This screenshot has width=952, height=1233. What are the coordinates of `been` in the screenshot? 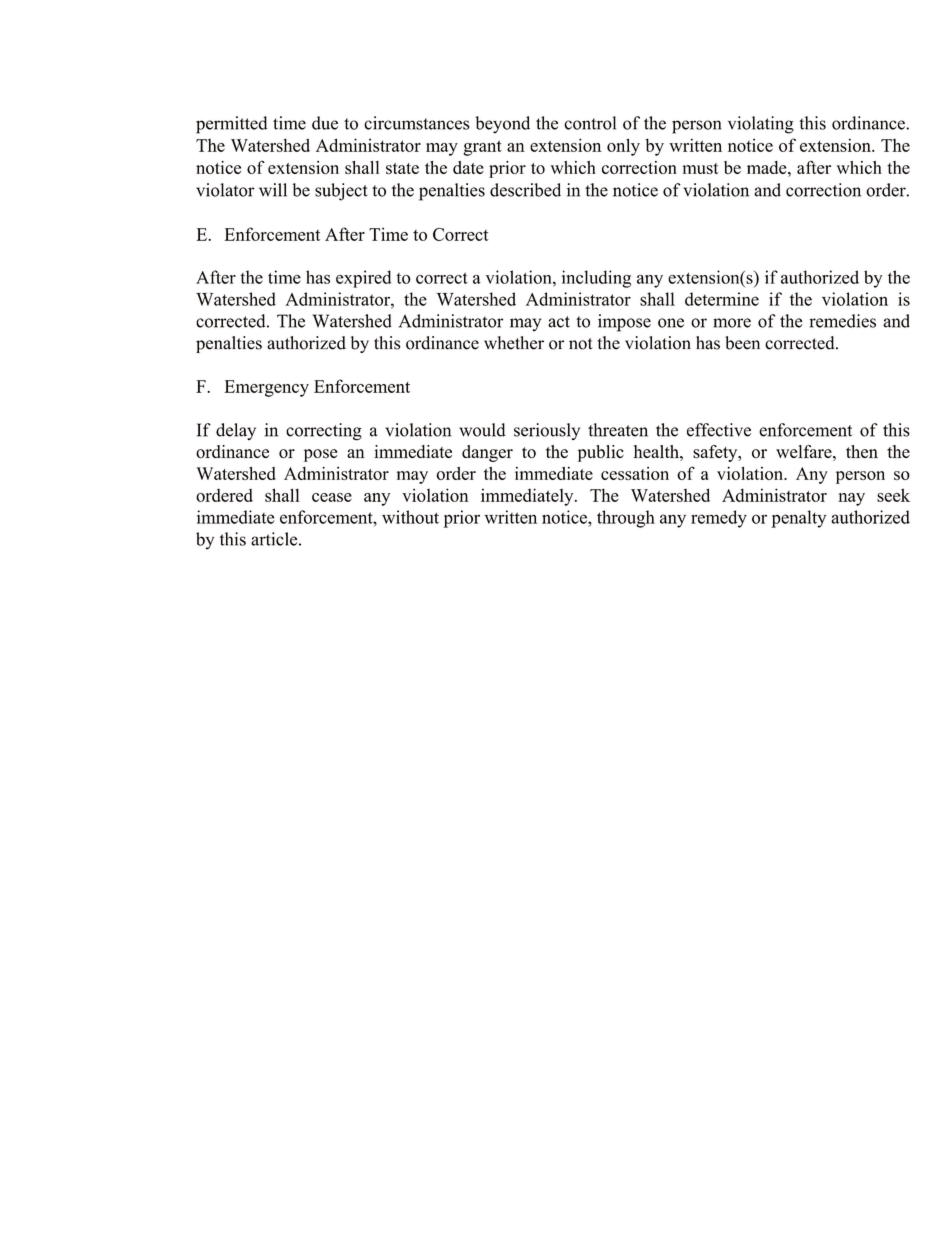 It's located at (742, 343).
